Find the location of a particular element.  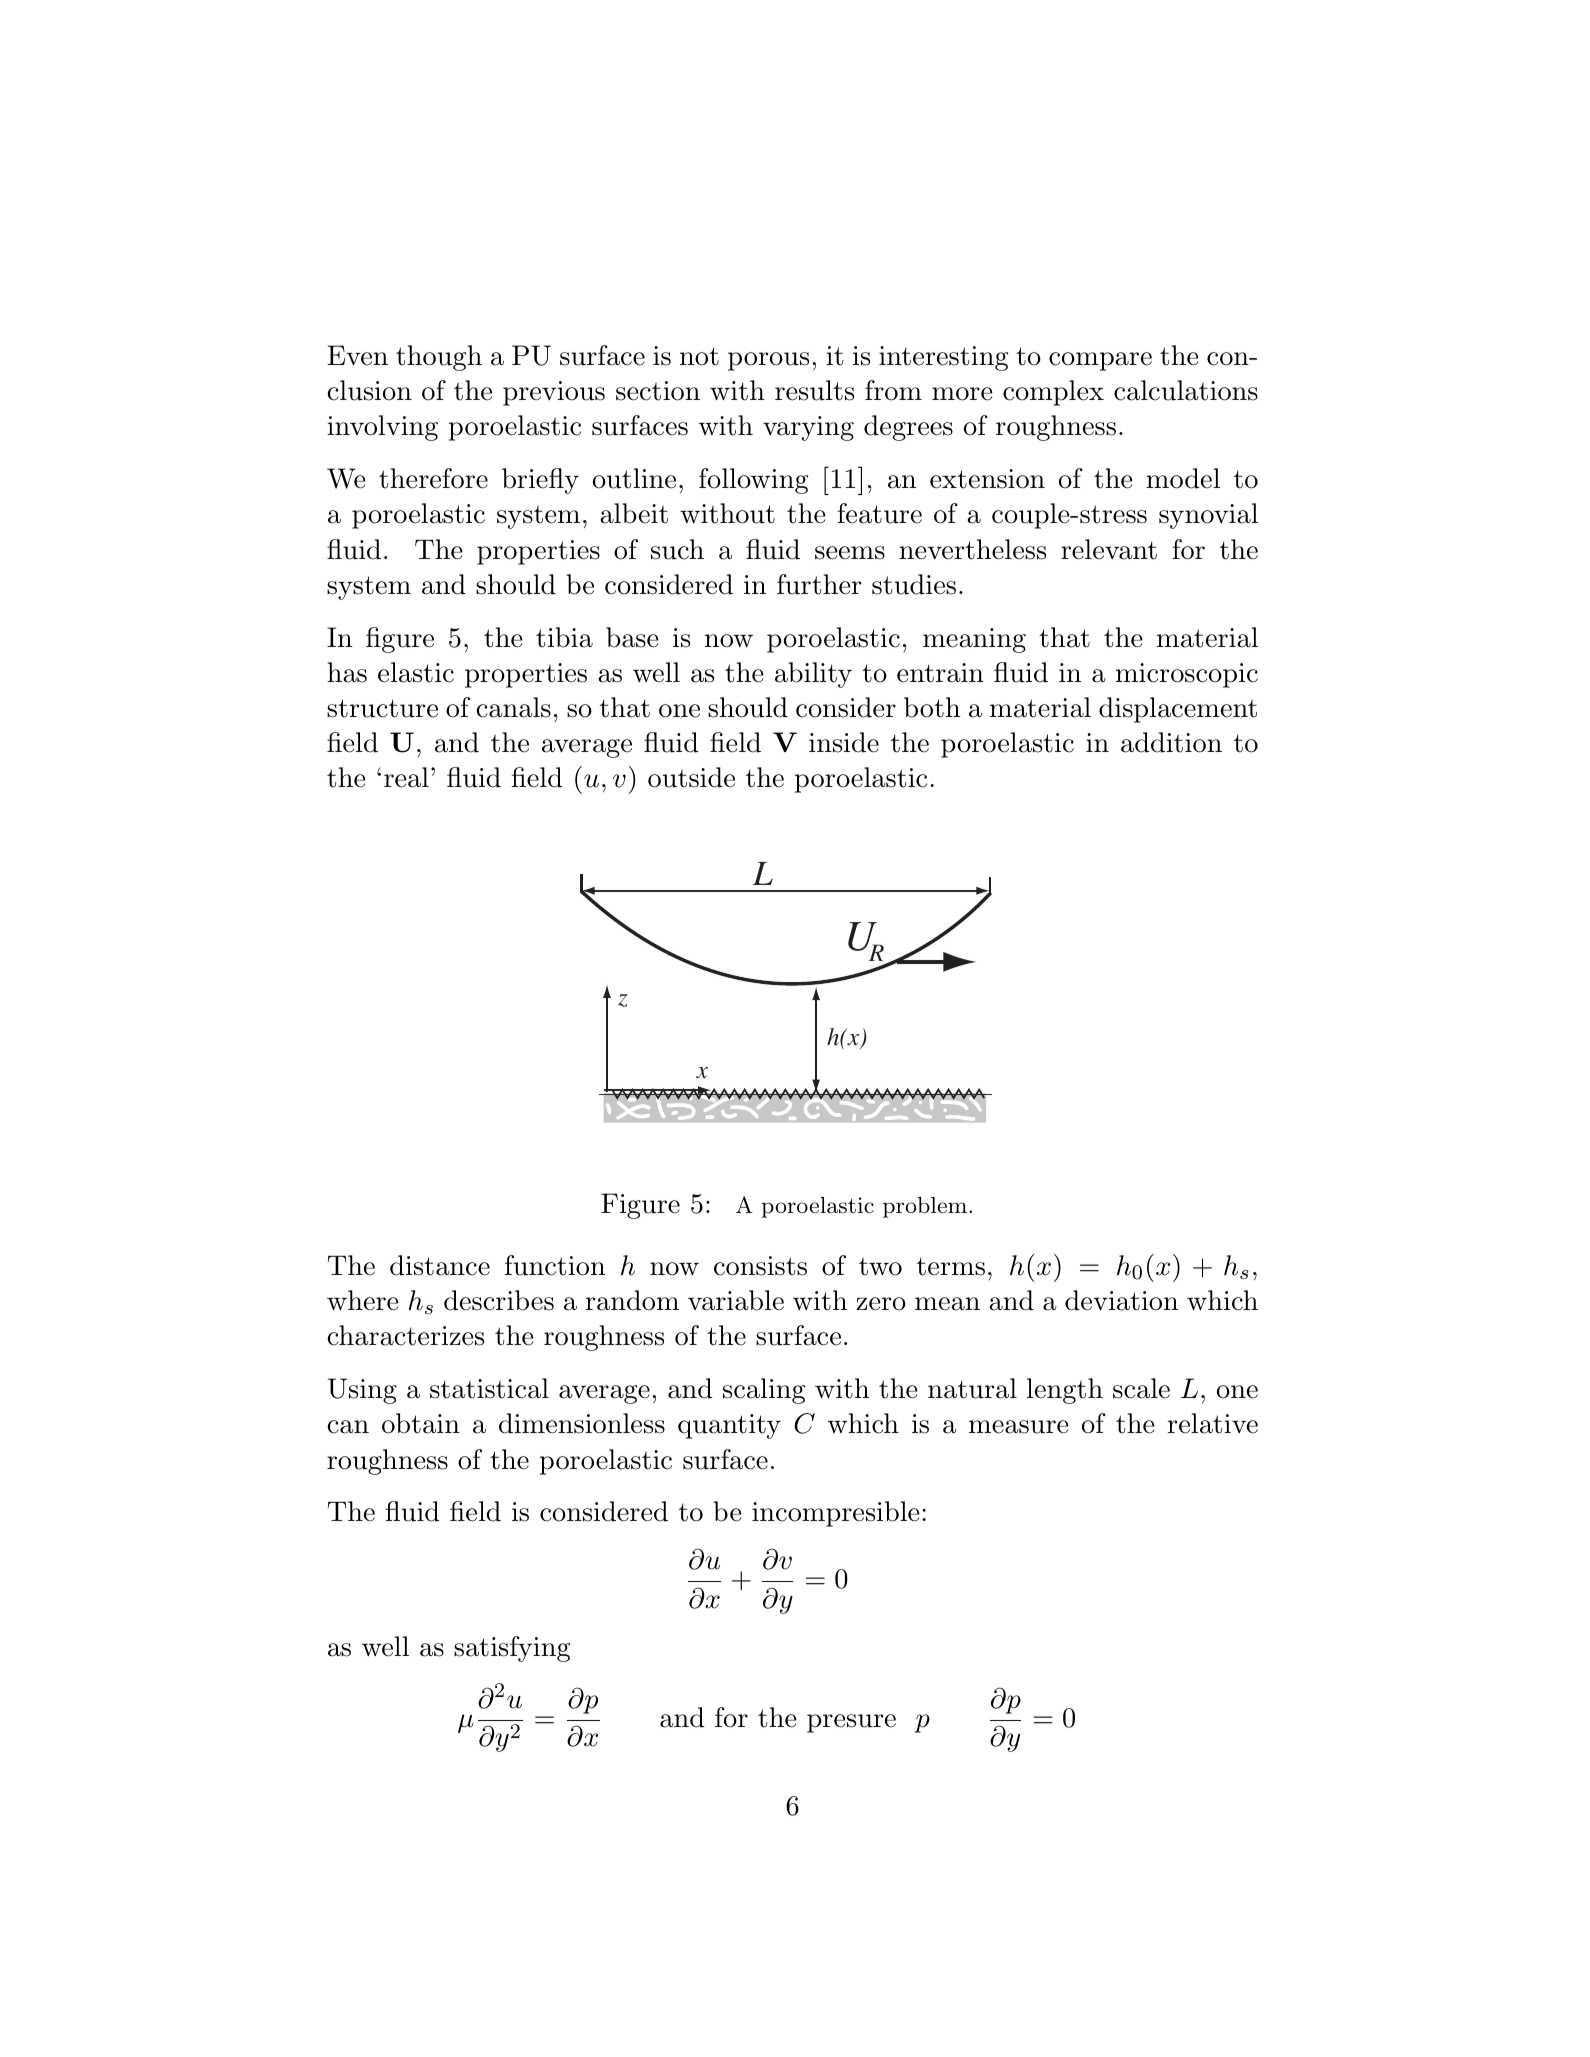

variable is located at coordinates (736, 1300).
